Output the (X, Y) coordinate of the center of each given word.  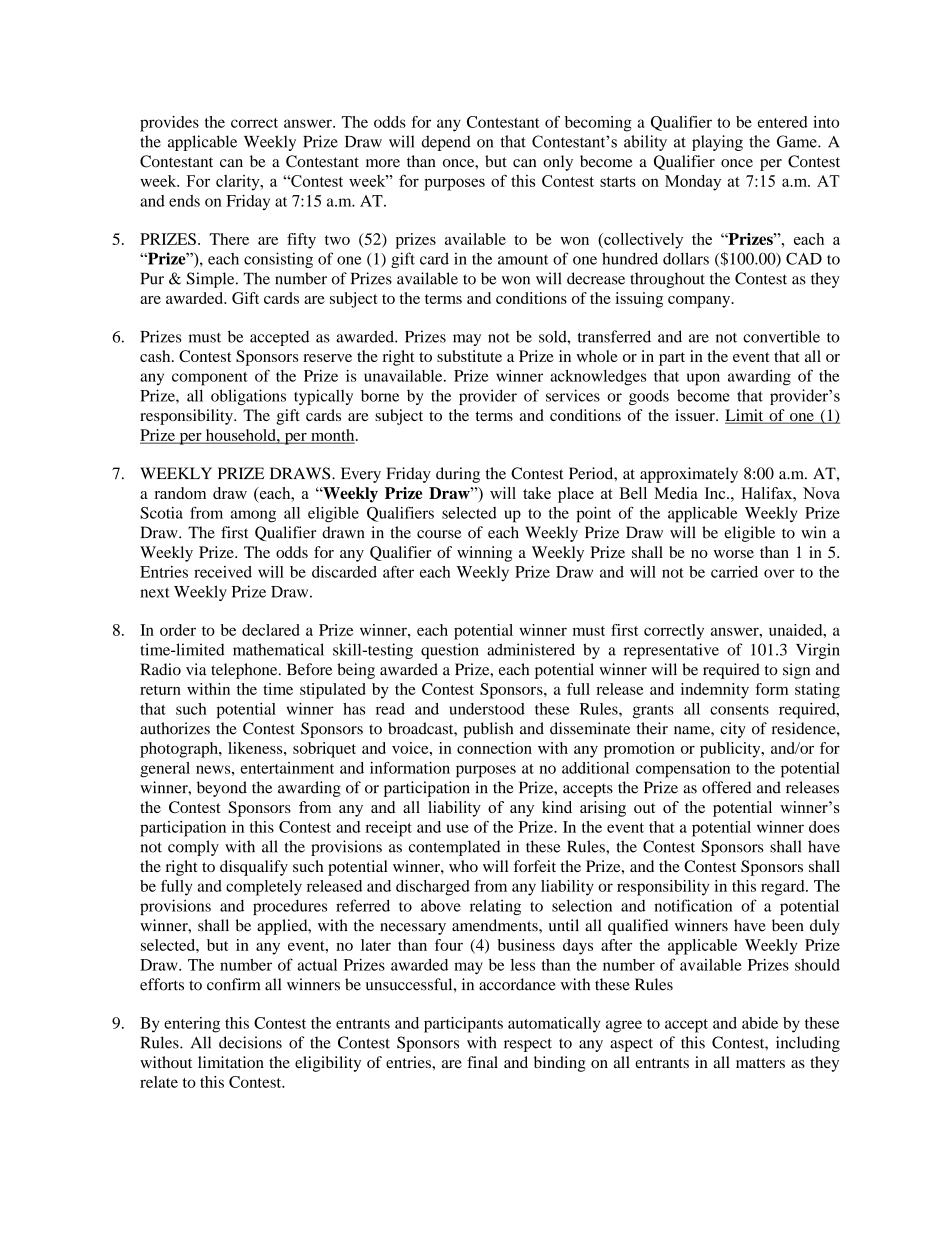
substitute (469, 356)
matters (760, 1063)
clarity (239, 183)
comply (193, 848)
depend (446, 143)
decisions (250, 1042)
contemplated (454, 848)
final (482, 1062)
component (210, 379)
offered (726, 787)
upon (703, 379)
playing (717, 143)
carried (734, 572)
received (223, 572)
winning (484, 554)
